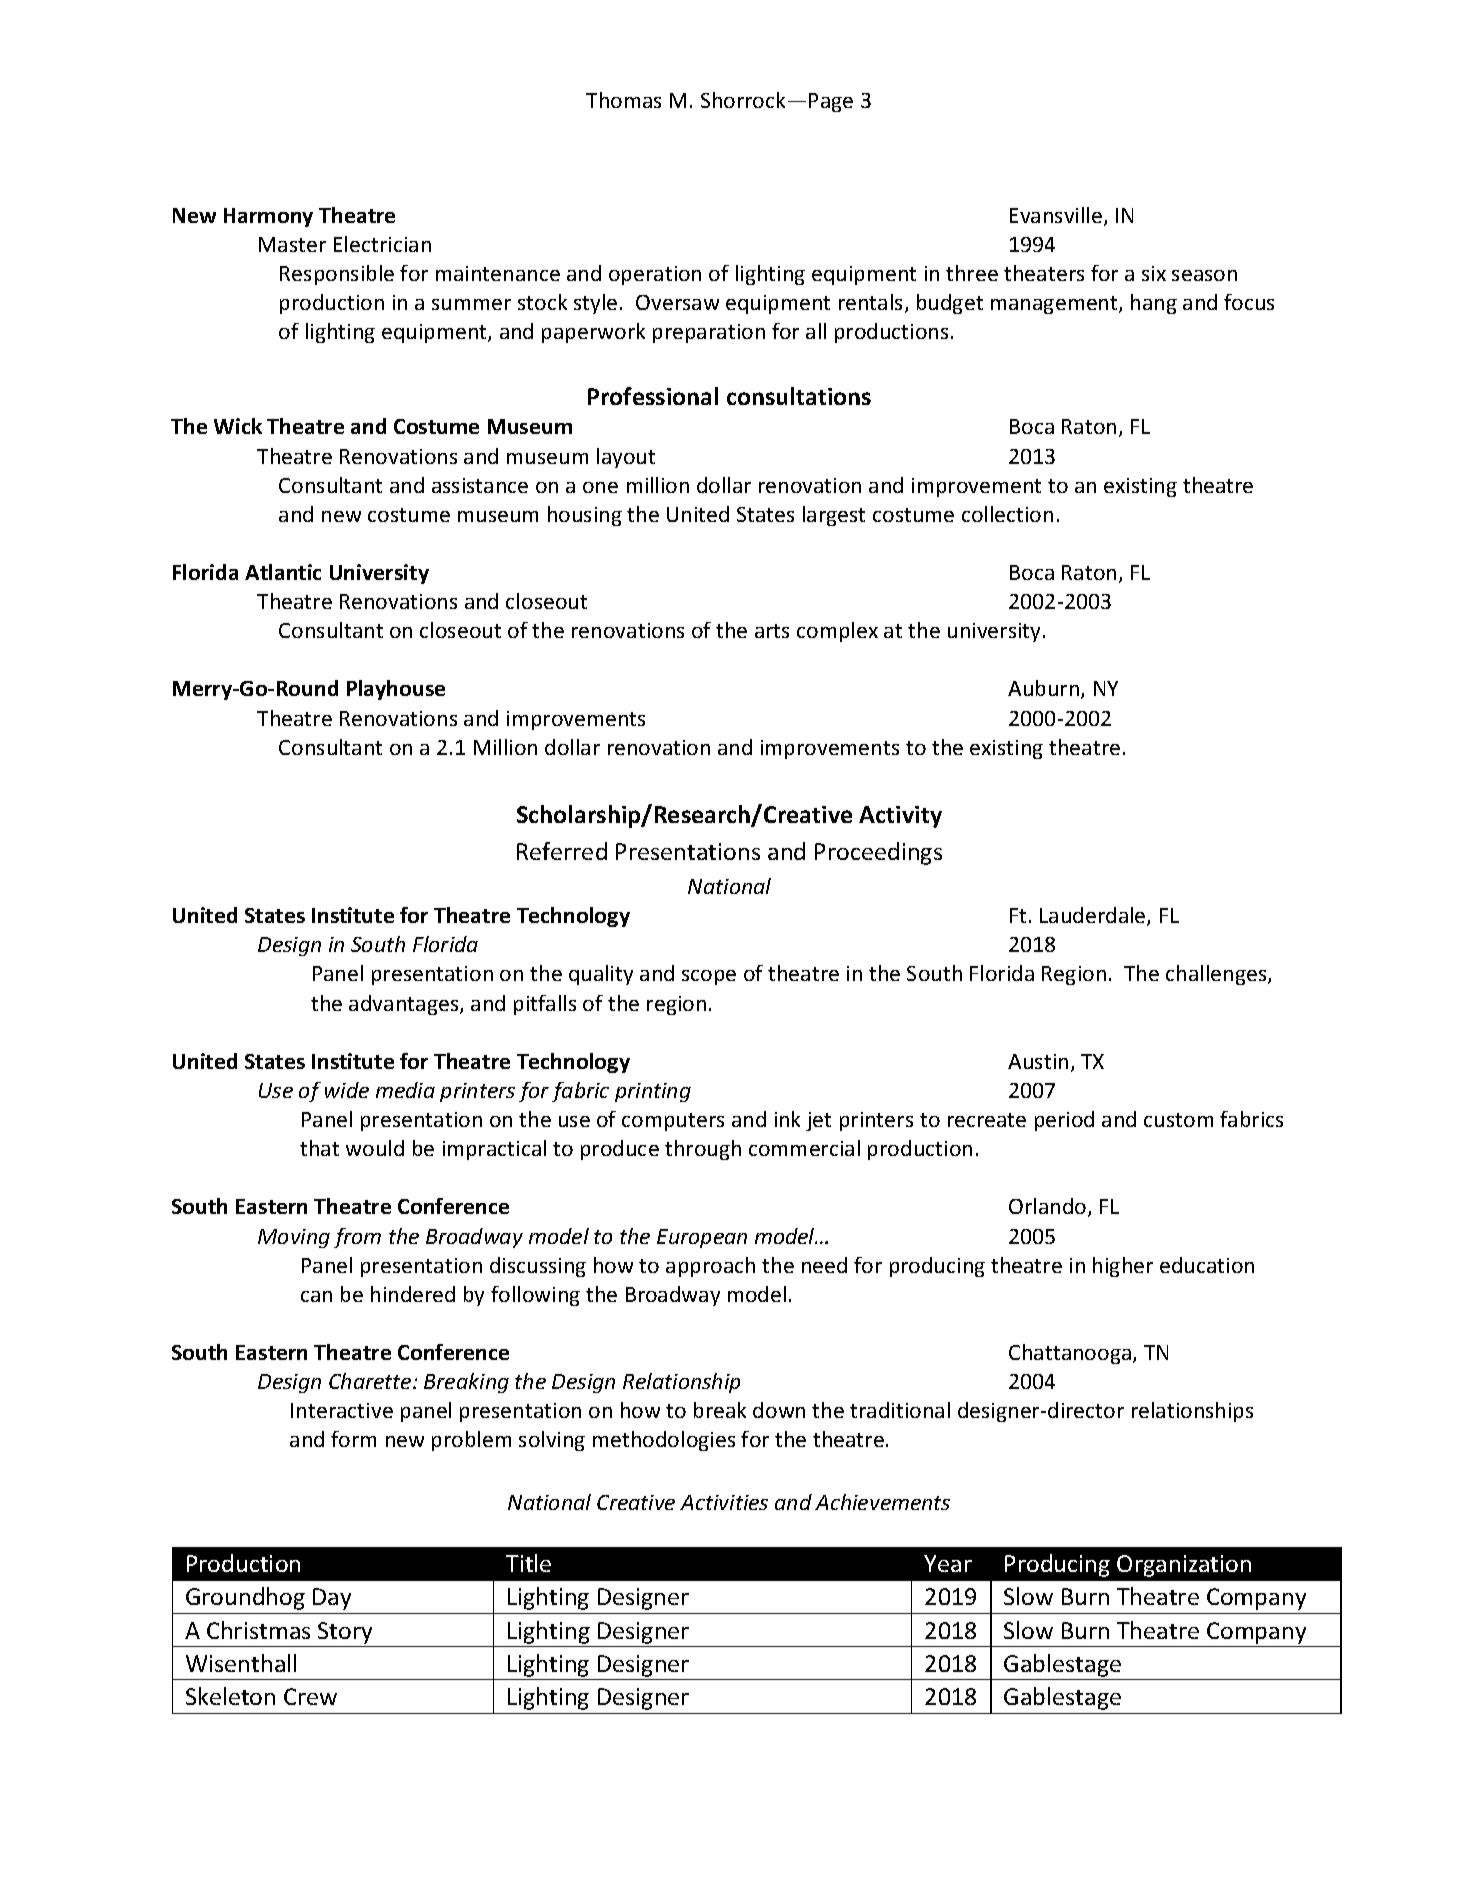 This screenshot has height=1889, width=1459. What do you see at coordinates (405, 1005) in the screenshot?
I see `advantages` at bounding box center [405, 1005].
